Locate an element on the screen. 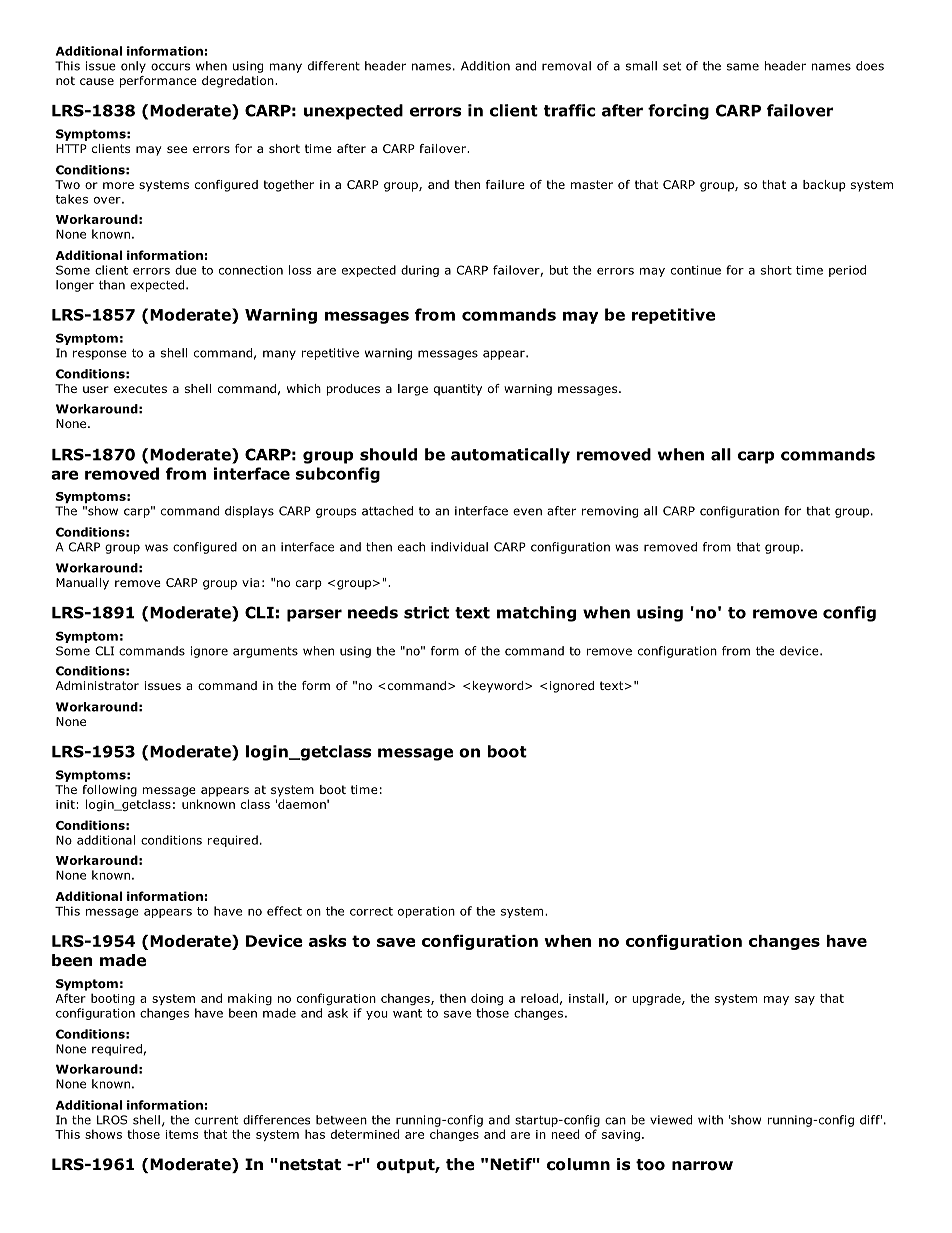 The image size is (952, 1233). traffic is located at coordinates (569, 110).
